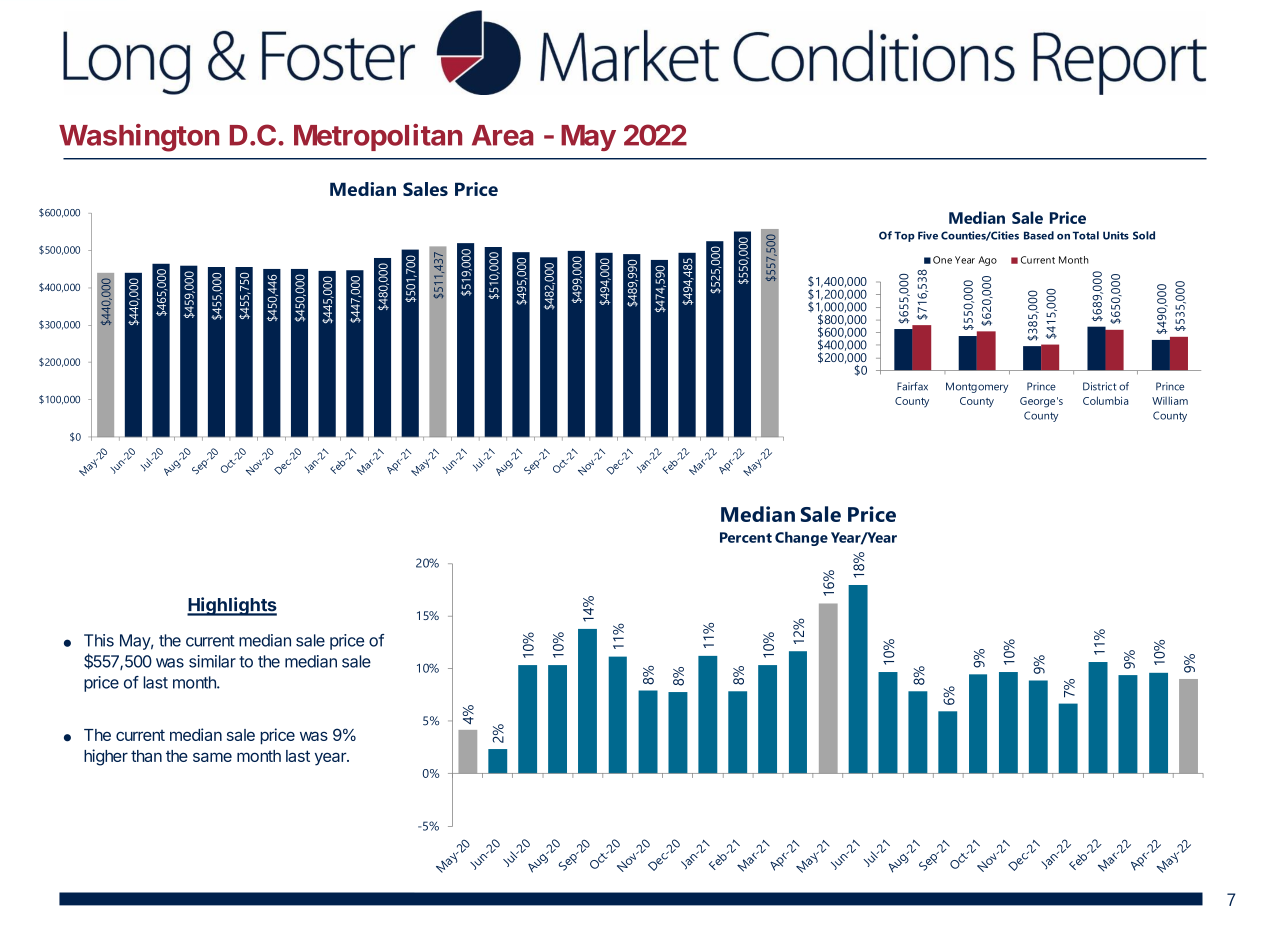  Describe the element at coordinates (232, 606) in the screenshot. I see `Highlights` at that location.
